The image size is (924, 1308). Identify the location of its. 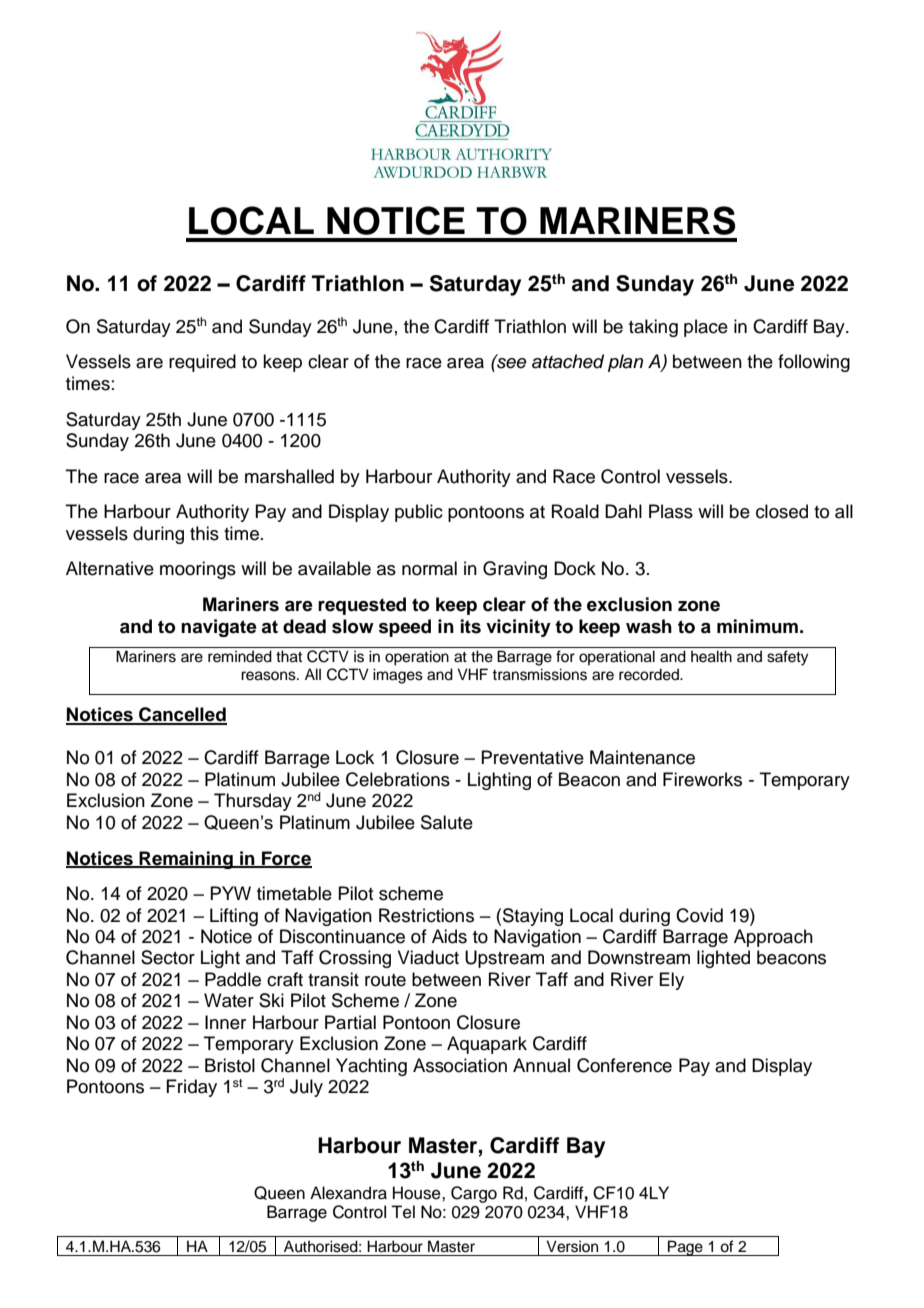
(471, 626).
